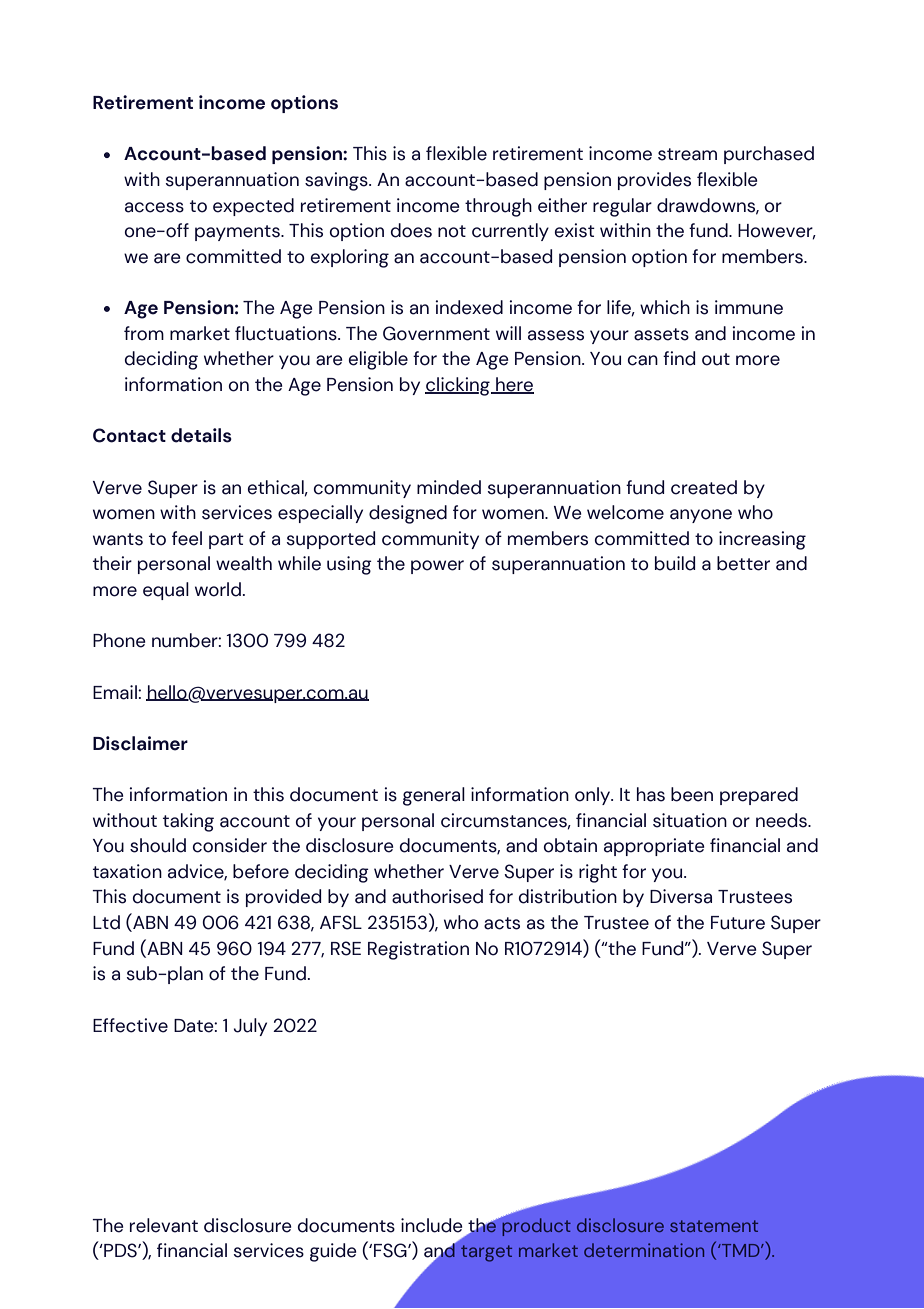 The height and width of the document is (1309, 924). What do you see at coordinates (154, 207) in the document?
I see `access` at bounding box center [154, 207].
